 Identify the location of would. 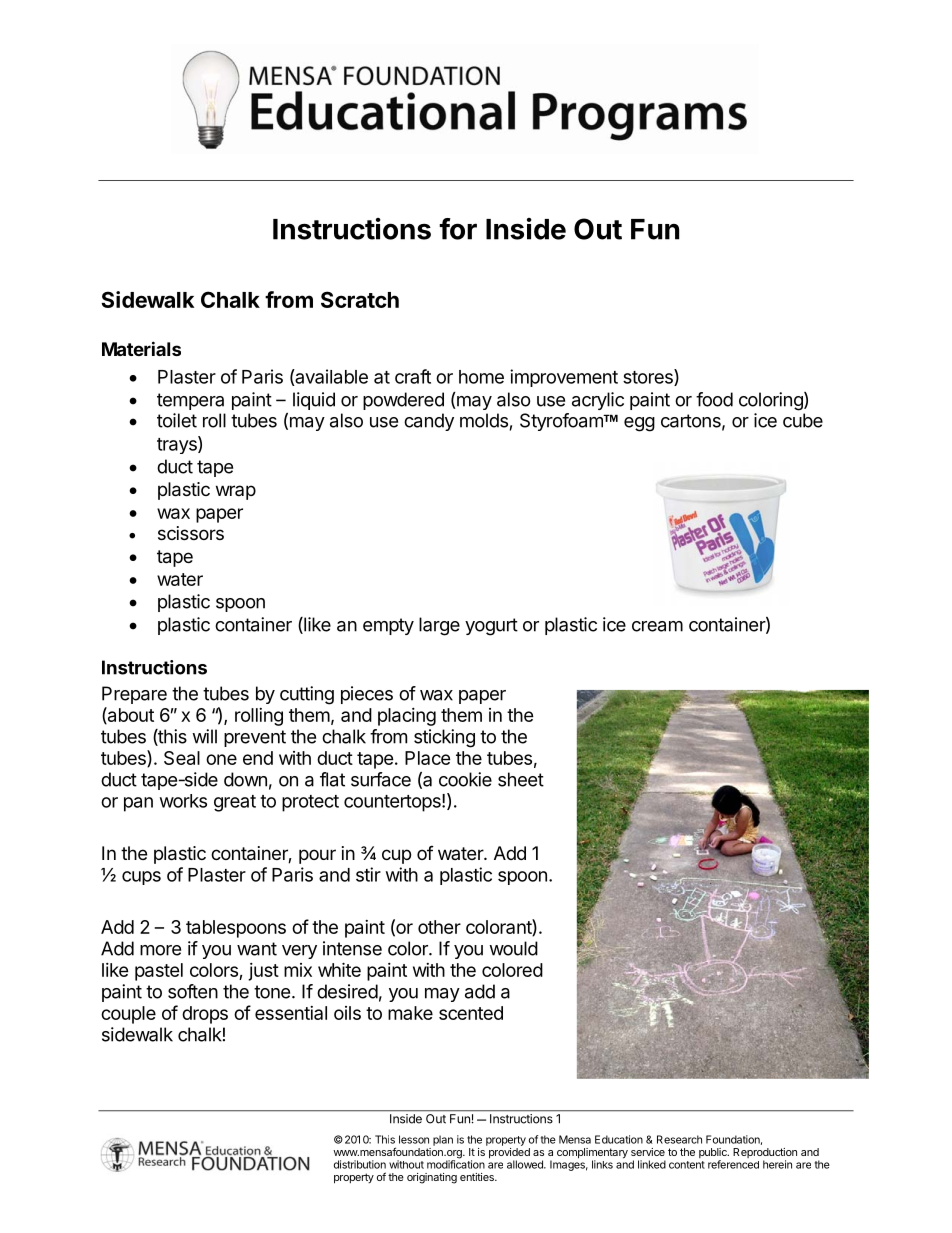
(513, 948).
